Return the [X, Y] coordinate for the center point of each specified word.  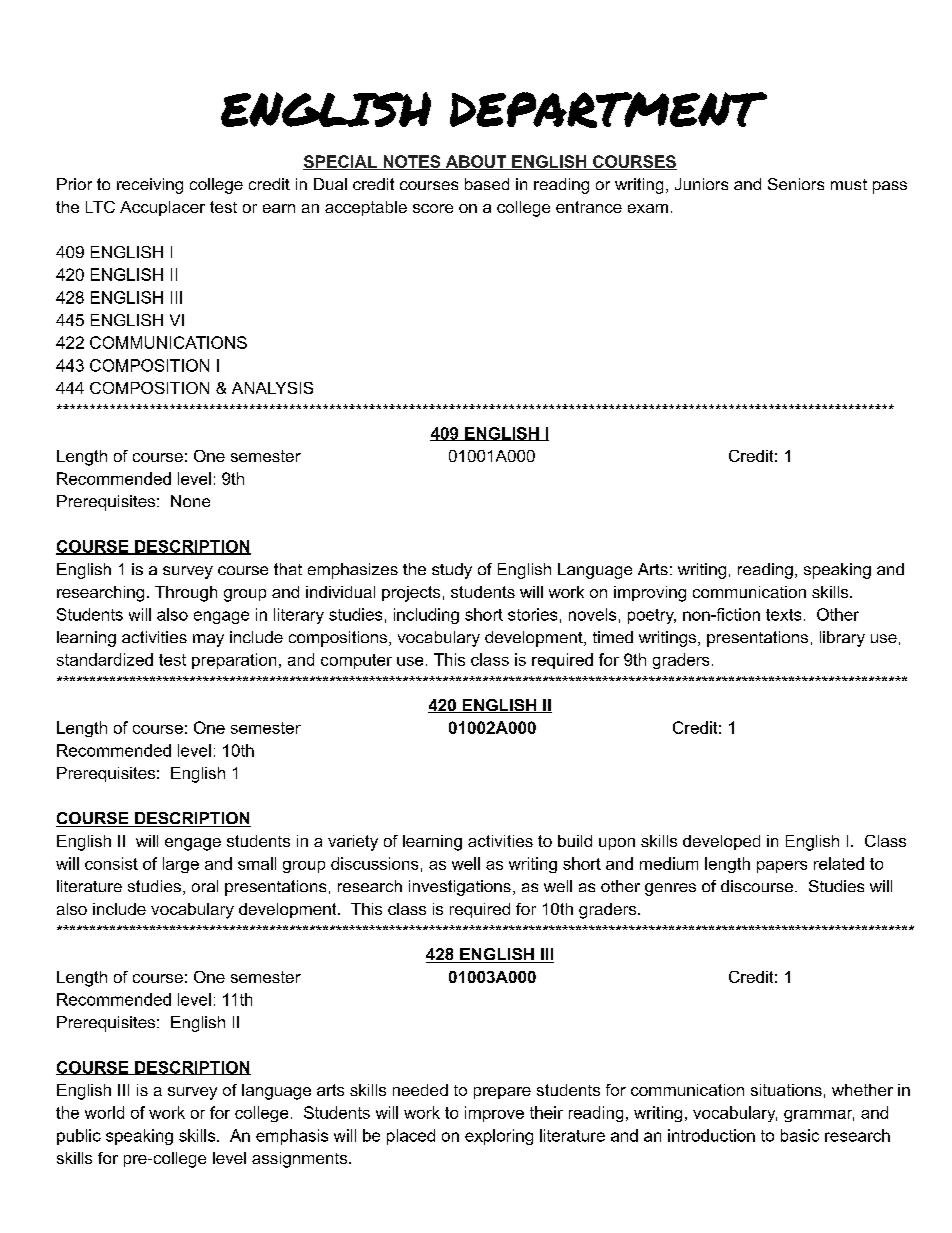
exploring [499, 1137]
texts [783, 615]
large [181, 865]
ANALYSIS [272, 388]
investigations [460, 888]
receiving [150, 186]
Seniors [796, 184]
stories [532, 614]
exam [648, 208]
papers [782, 867]
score [433, 208]
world [104, 1112]
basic [800, 1135]
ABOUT [476, 162]
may [208, 640]
